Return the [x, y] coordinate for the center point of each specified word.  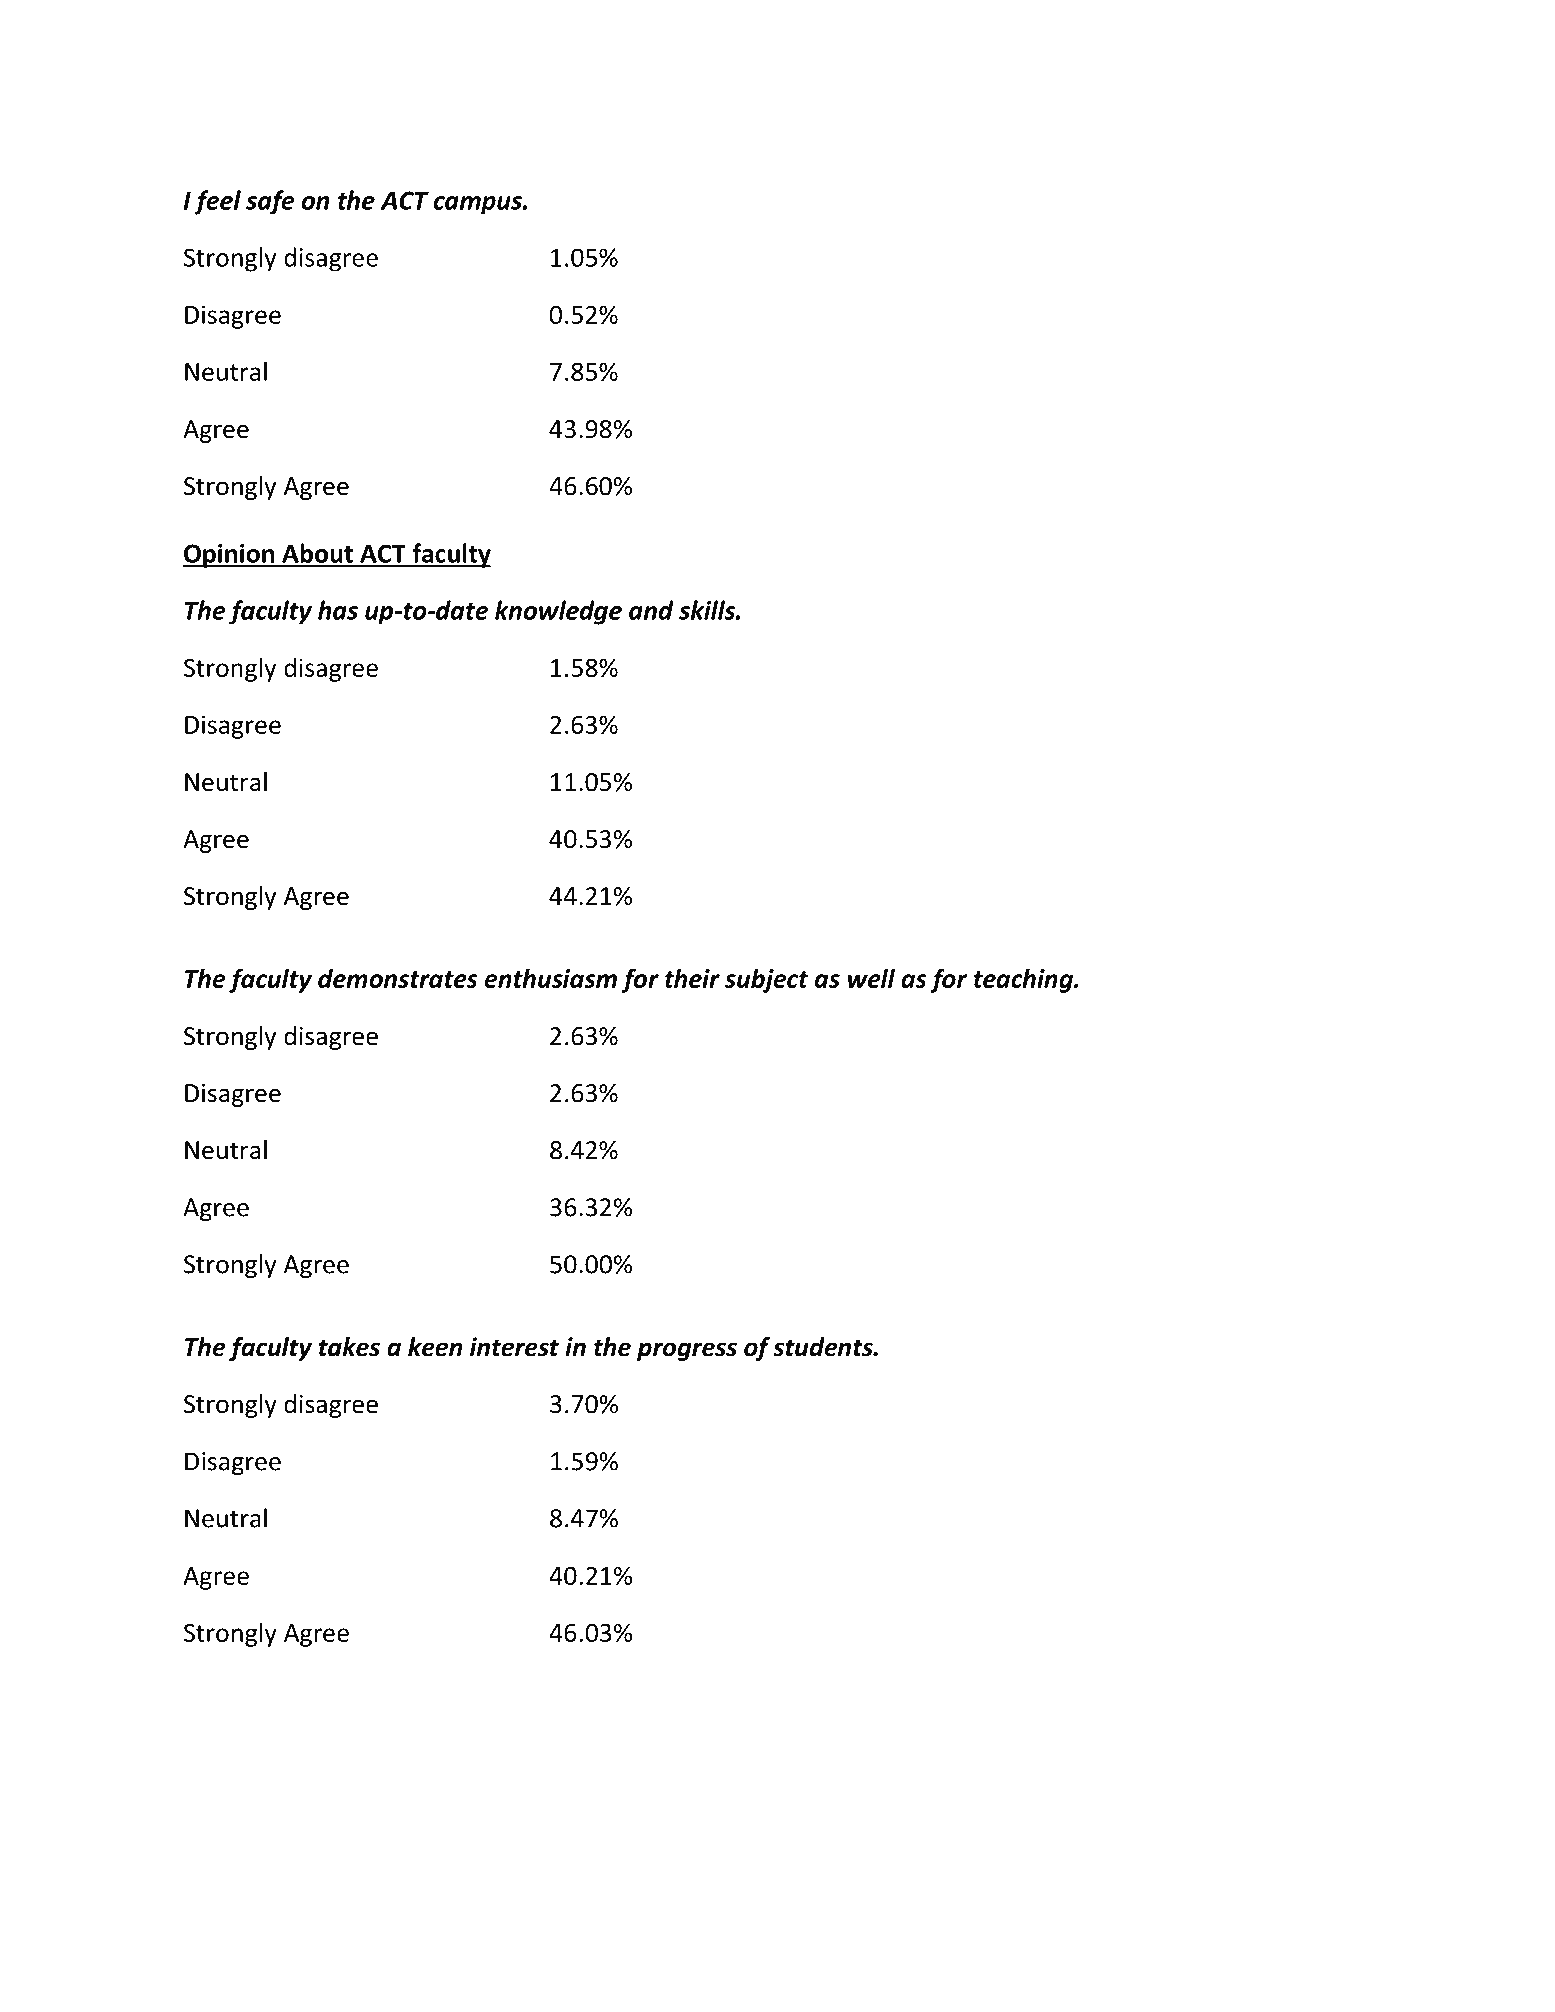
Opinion [230, 556]
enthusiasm [551, 978]
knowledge [558, 612]
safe [270, 202]
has [338, 610]
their [692, 978]
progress [687, 1351]
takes [349, 1347]
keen [435, 1347]
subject [766, 980]
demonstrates [398, 978]
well [871, 978]
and [651, 610]
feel [217, 202]
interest [514, 1347]
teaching [1024, 980]
